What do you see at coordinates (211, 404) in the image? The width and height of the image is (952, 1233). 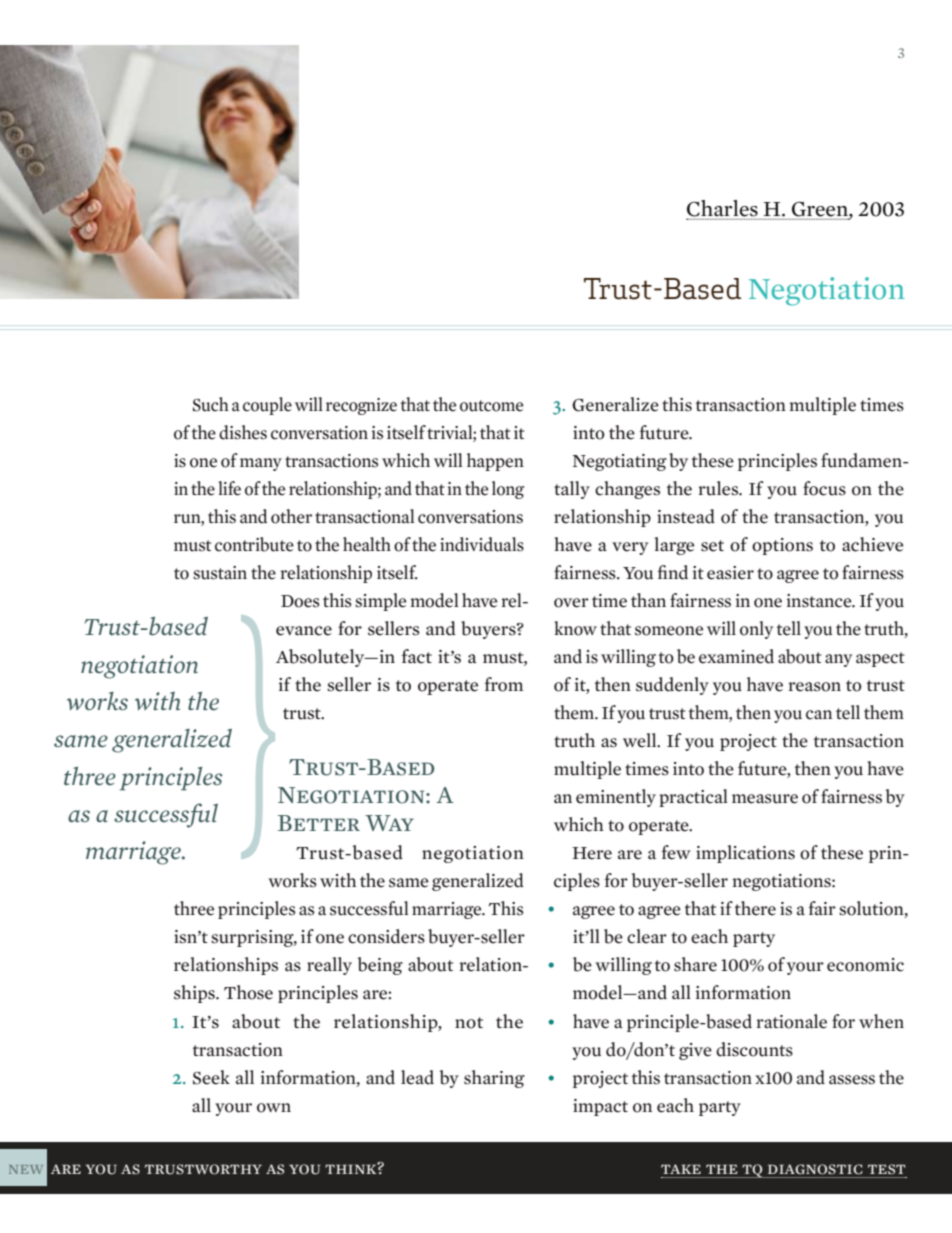 I see `Such` at bounding box center [211, 404].
